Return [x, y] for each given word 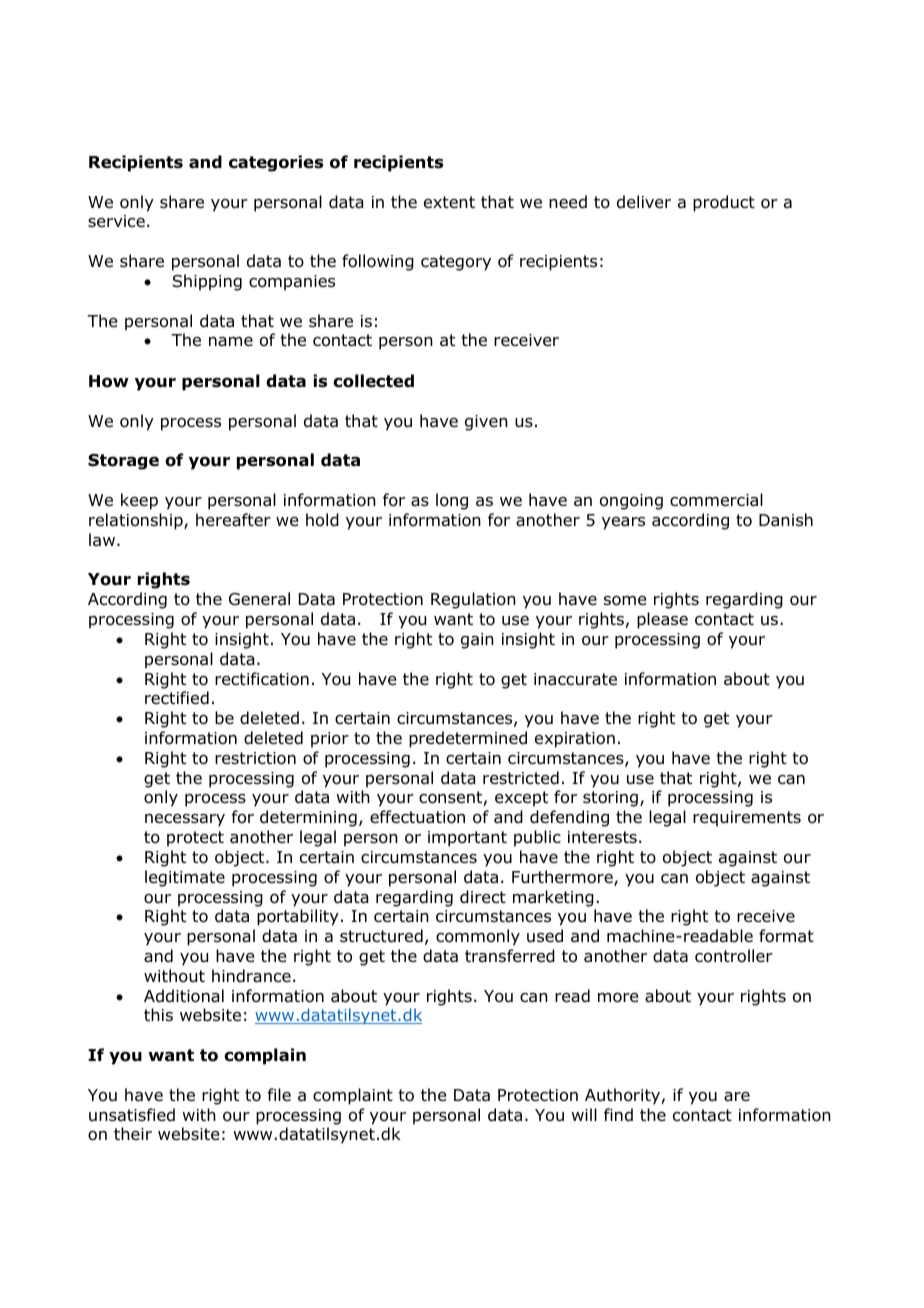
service [116, 221]
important [467, 839]
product [724, 203]
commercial [716, 500]
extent [449, 202]
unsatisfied [132, 1115]
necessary [185, 820]
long [452, 501]
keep [139, 501]
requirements [747, 819]
